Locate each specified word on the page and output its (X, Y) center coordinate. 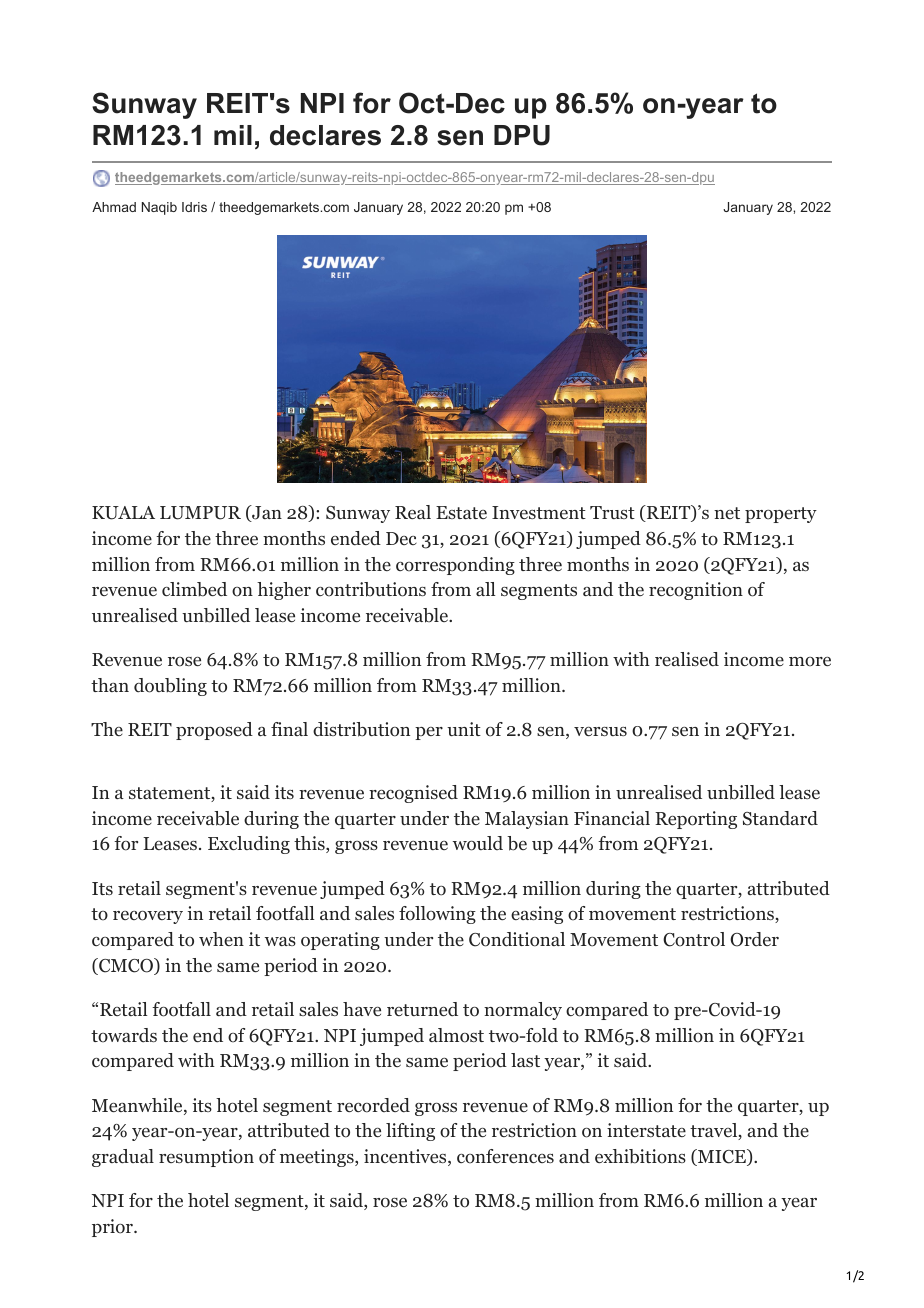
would (478, 843)
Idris (194, 207)
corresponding (455, 566)
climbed (194, 589)
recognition (696, 591)
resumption (206, 1158)
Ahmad (114, 207)
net (727, 513)
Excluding (249, 845)
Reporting (696, 820)
